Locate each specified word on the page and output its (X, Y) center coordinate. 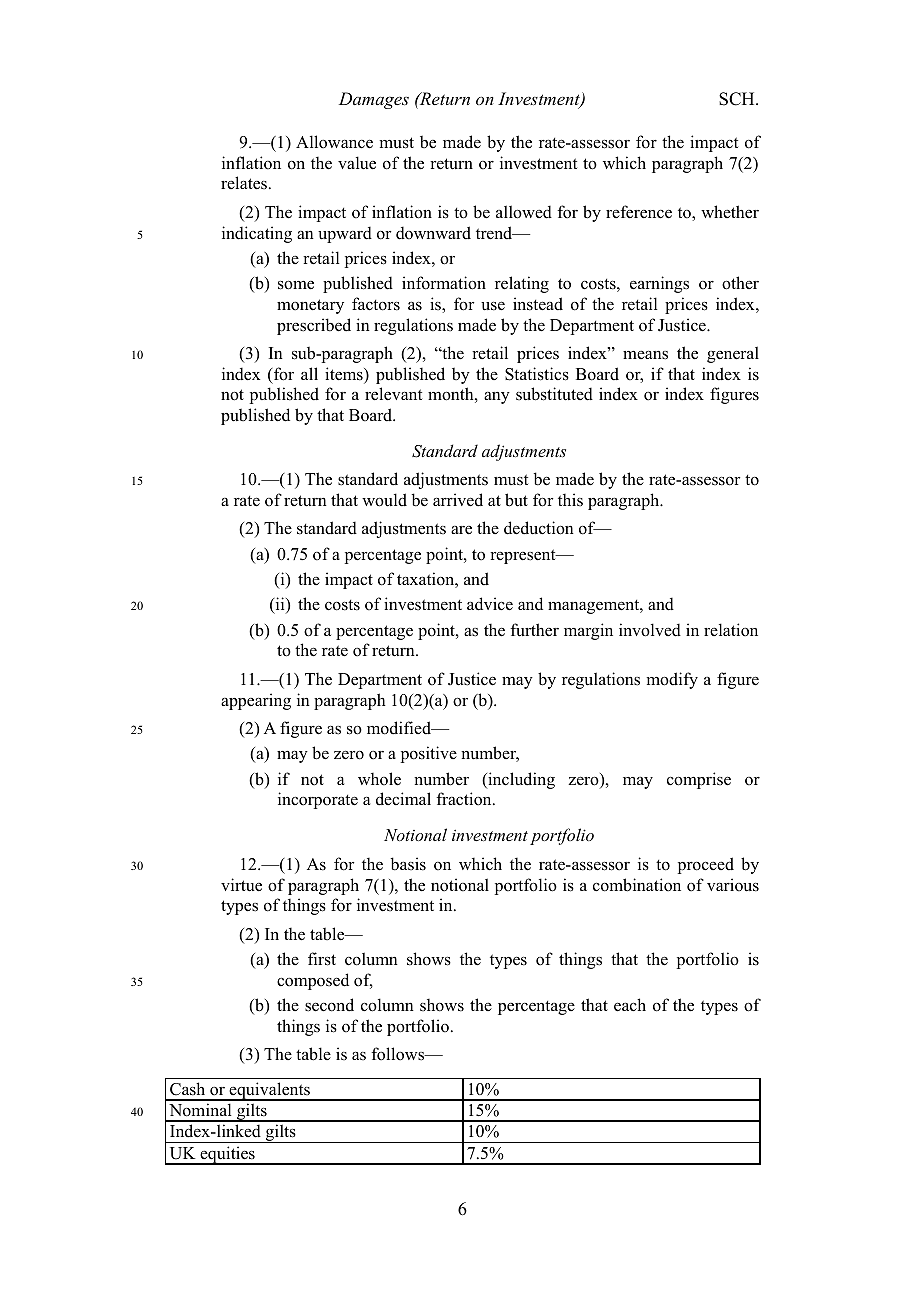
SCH (738, 99)
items (345, 374)
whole (379, 779)
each (630, 1005)
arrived (458, 500)
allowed (524, 212)
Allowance (334, 142)
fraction (465, 799)
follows (399, 1054)
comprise (699, 780)
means (645, 355)
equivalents (269, 1091)
